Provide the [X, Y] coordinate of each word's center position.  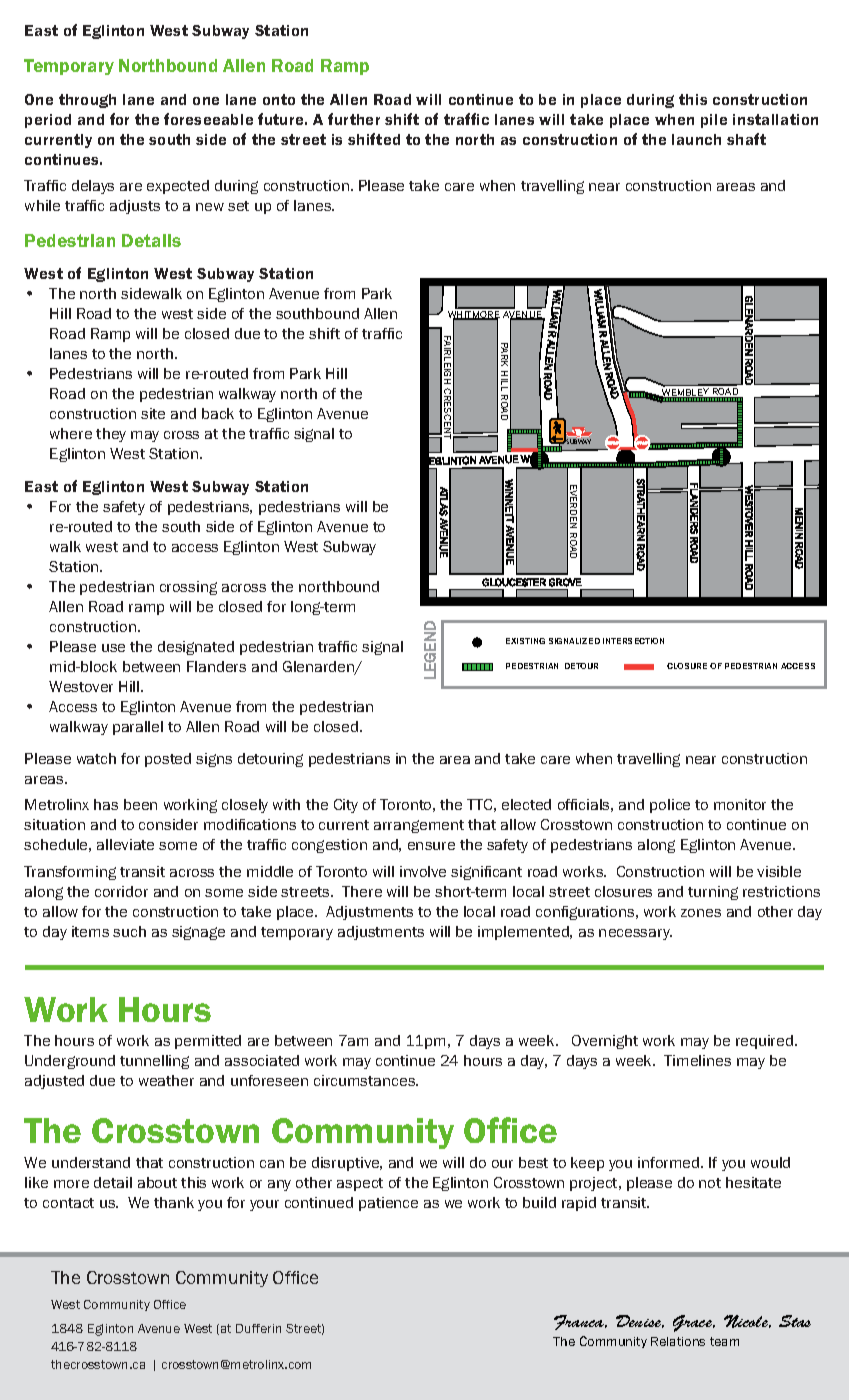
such [129, 931]
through [87, 101]
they [111, 435]
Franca [580, 1322]
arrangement [419, 826]
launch [696, 139]
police [670, 806]
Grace [694, 1323]
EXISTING [525, 641]
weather [166, 1080]
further [354, 119]
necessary [635, 934]
